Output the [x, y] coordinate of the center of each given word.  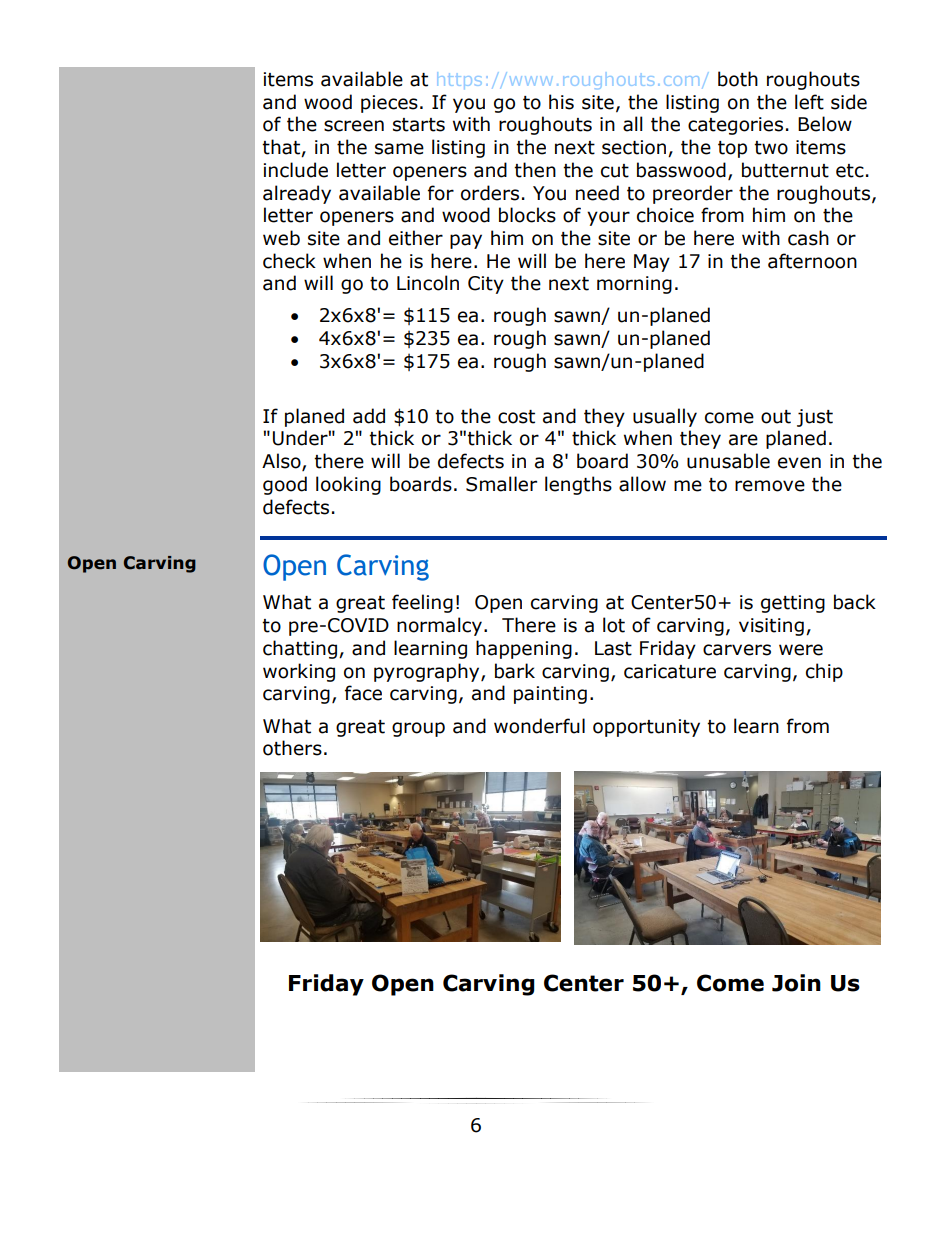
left [809, 102]
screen [354, 126]
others [292, 748]
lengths [578, 485]
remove [770, 486]
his [561, 102]
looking [348, 485]
